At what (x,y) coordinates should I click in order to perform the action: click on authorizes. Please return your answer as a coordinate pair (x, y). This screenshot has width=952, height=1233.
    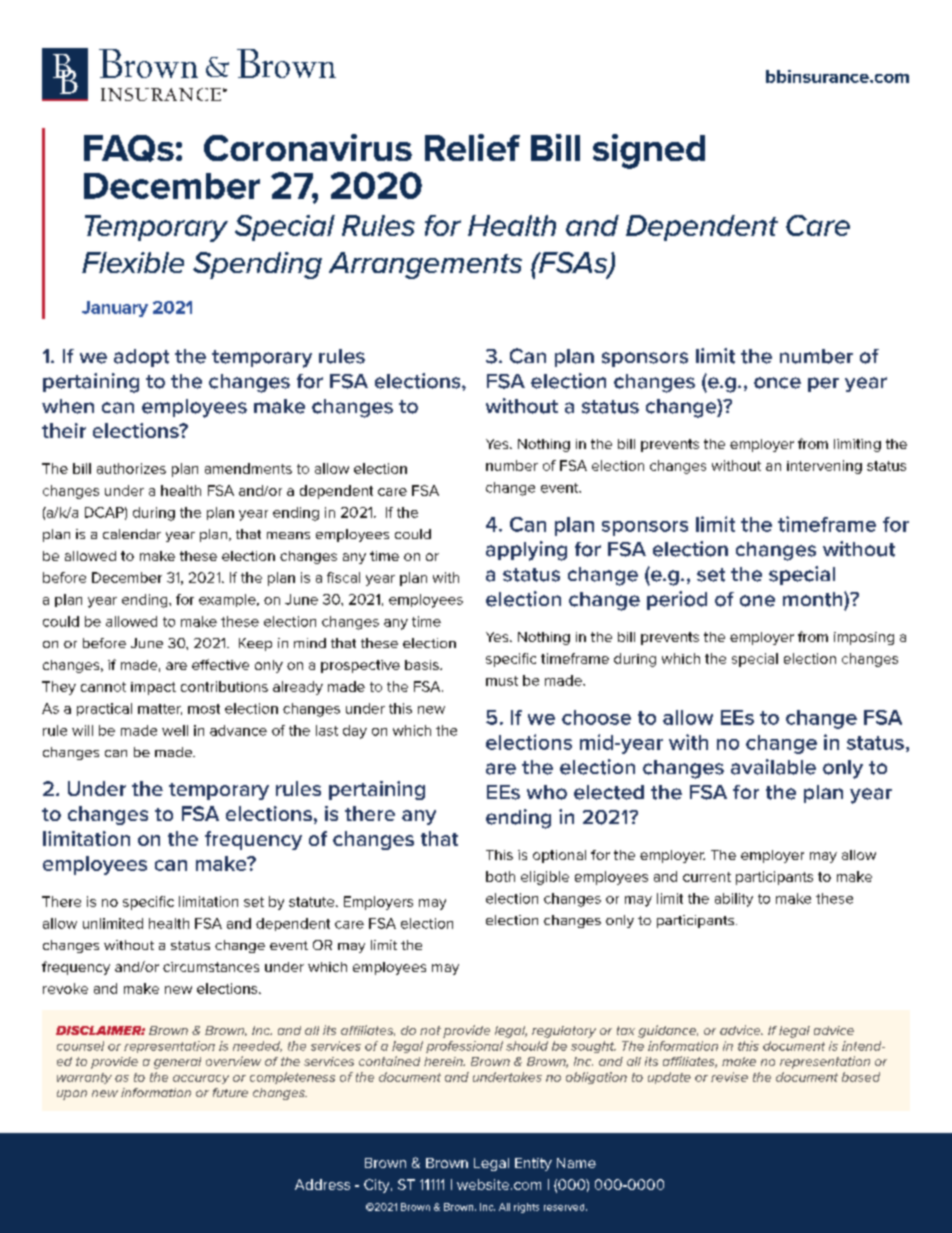
    Looking at the image, I should click on (131, 468).
